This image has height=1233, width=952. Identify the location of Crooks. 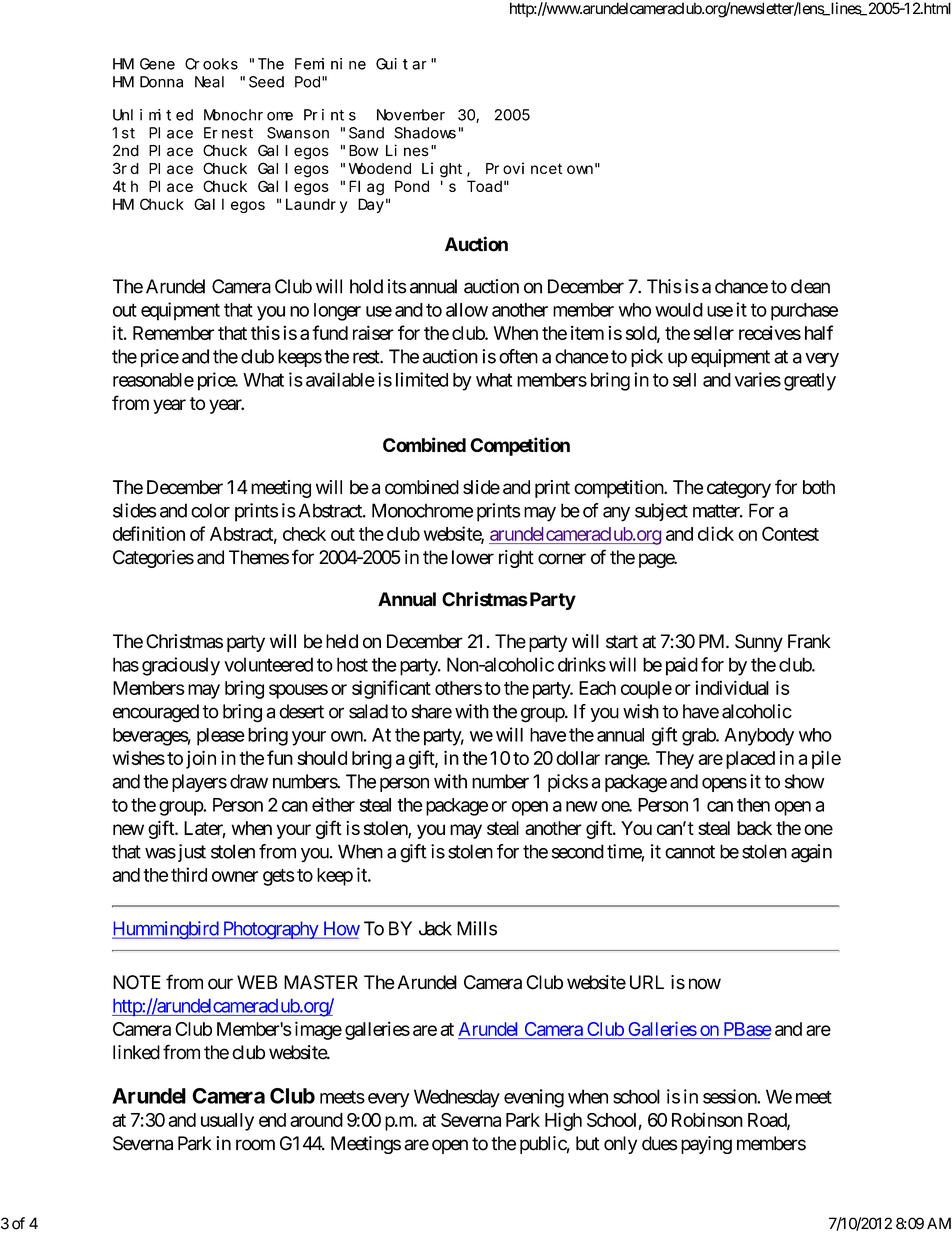
(211, 64).
